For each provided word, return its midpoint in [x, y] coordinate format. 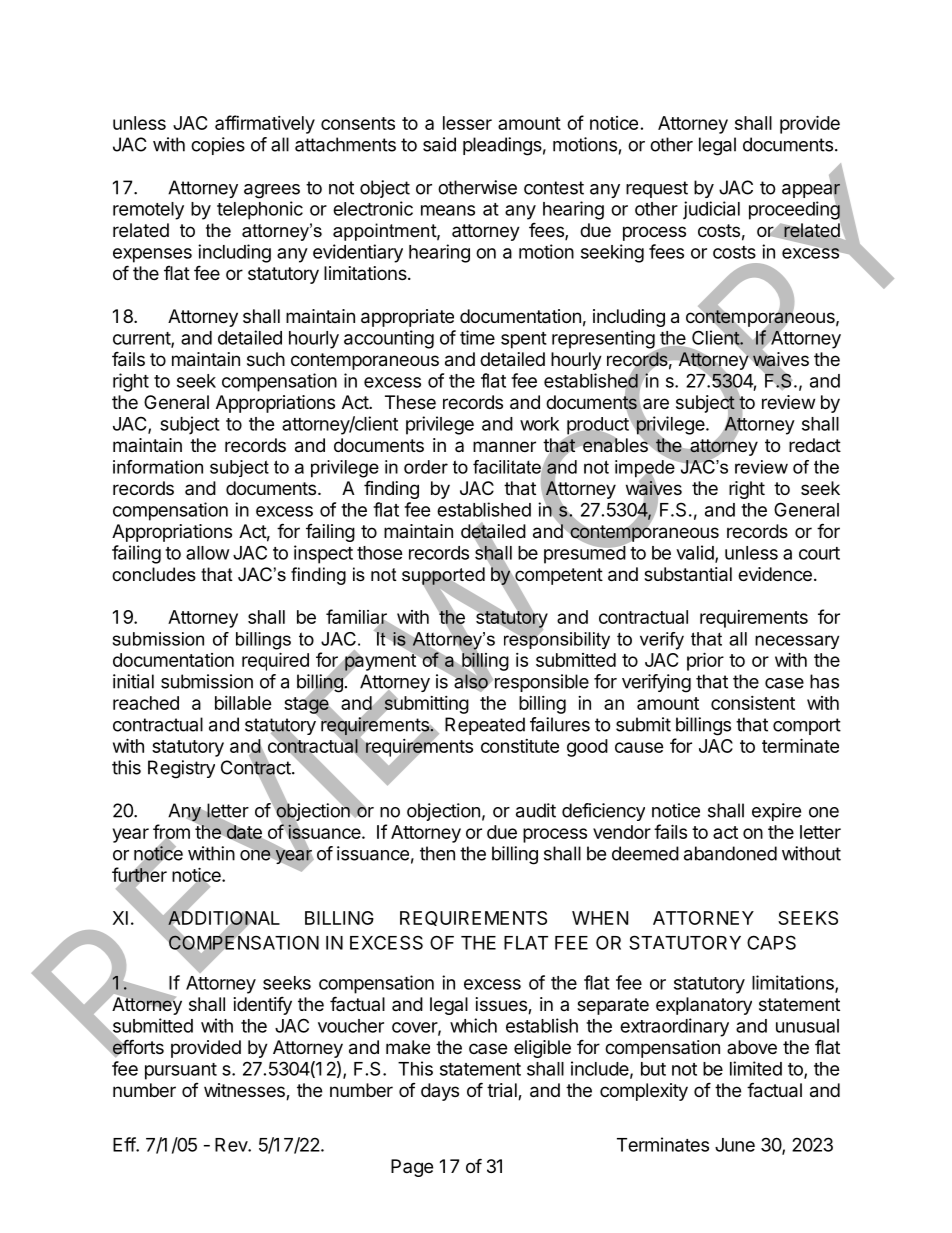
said [439, 144]
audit [536, 810]
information [158, 467]
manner [504, 447]
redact [815, 445]
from [171, 832]
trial [503, 1091]
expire [776, 812]
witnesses [245, 1091]
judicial [711, 210]
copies [218, 146]
